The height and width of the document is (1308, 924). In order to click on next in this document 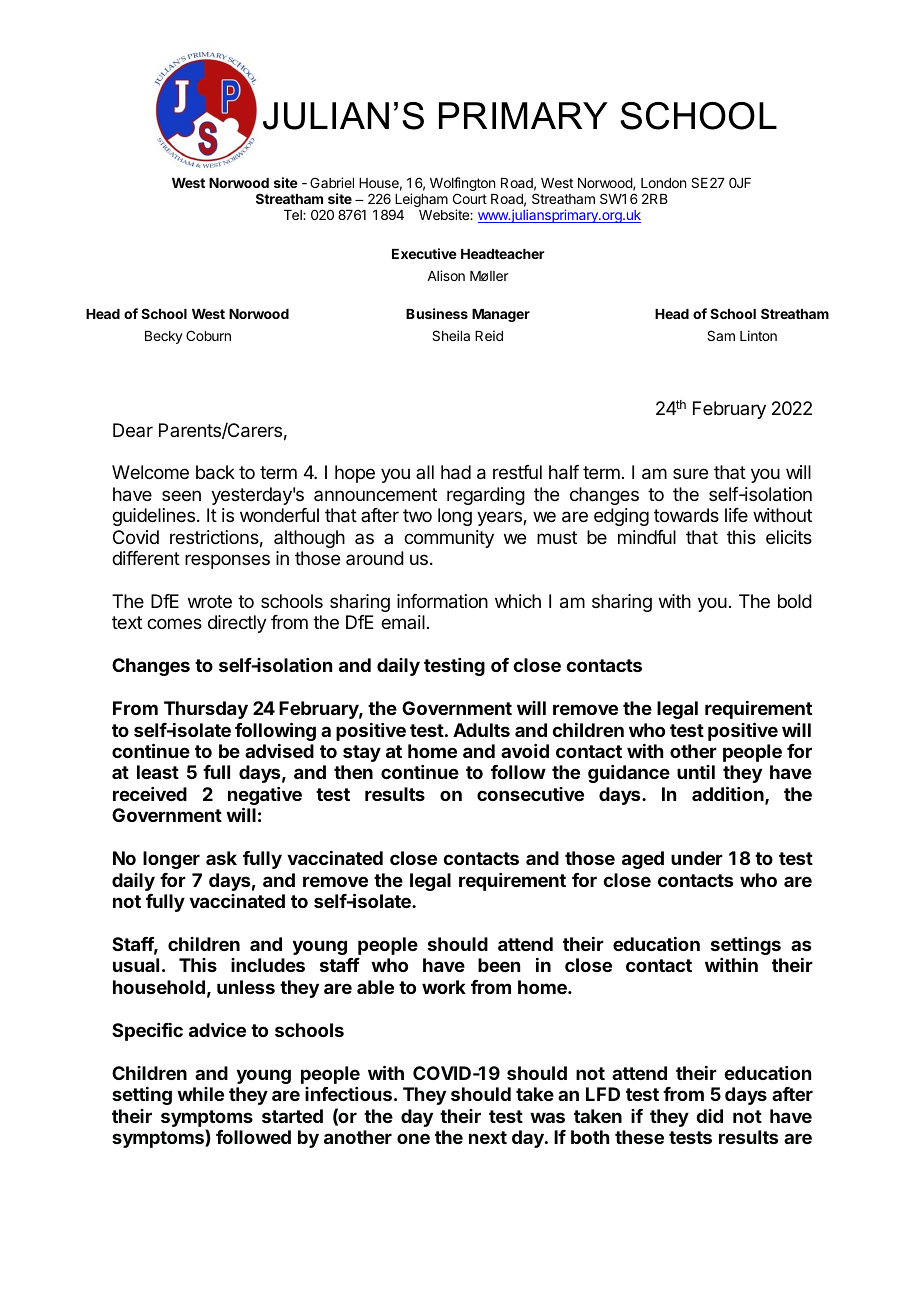, I will do `click(488, 1137)`.
